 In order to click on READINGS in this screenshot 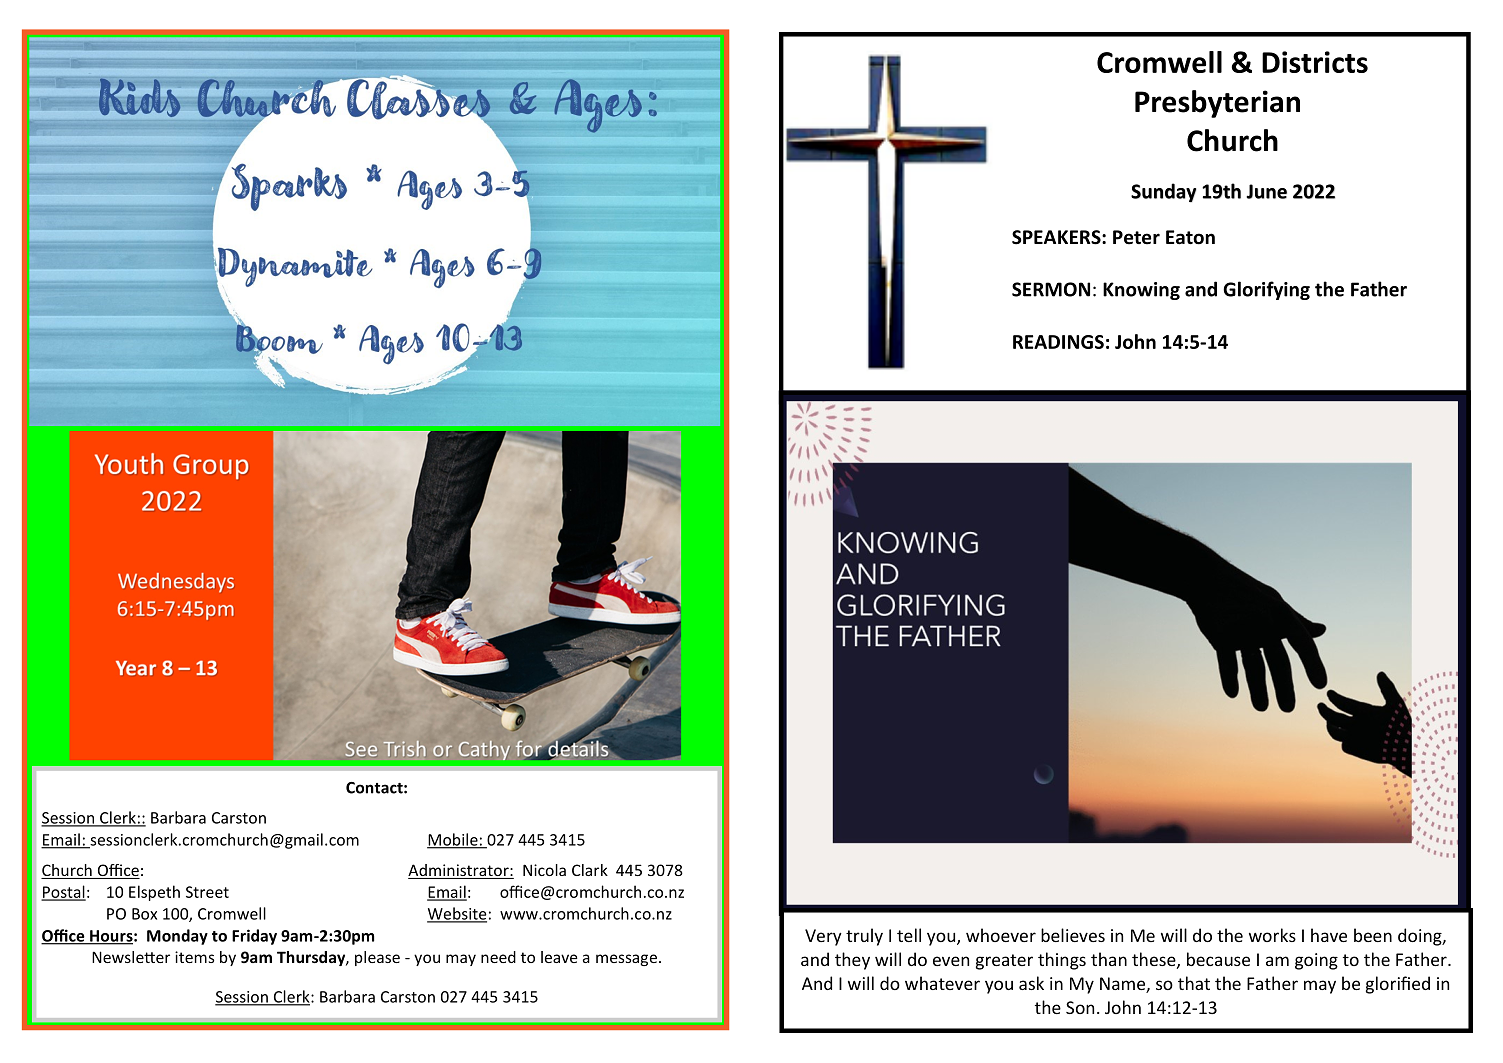, I will do `click(1058, 342)`.
